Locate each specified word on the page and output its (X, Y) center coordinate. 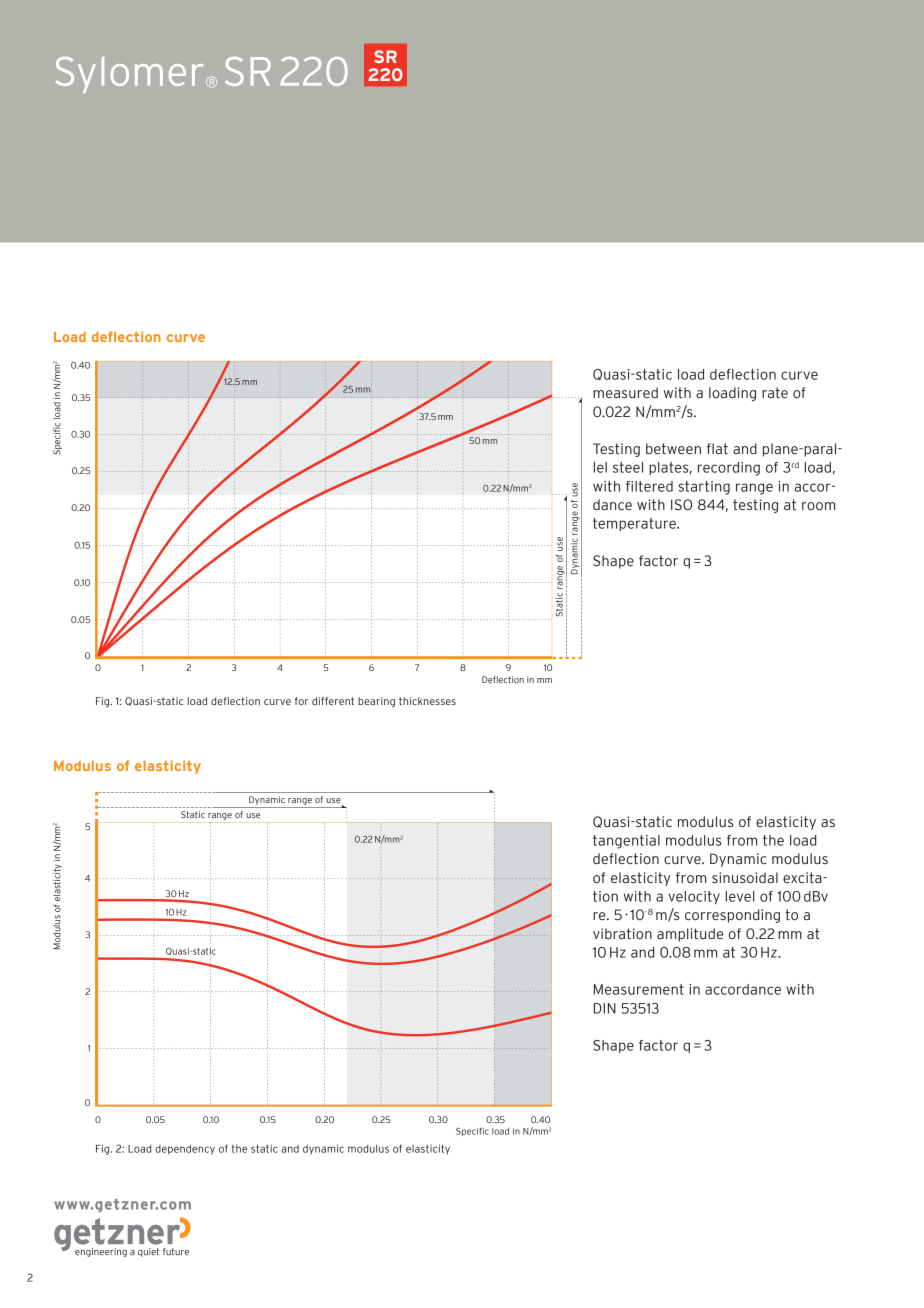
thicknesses (427, 701)
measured (625, 393)
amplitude (690, 935)
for (301, 701)
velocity (694, 898)
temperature (635, 524)
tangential (626, 842)
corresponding (732, 916)
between (673, 449)
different (333, 701)
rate (775, 393)
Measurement (639, 989)
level (740, 896)
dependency (185, 1150)
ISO (681, 505)
